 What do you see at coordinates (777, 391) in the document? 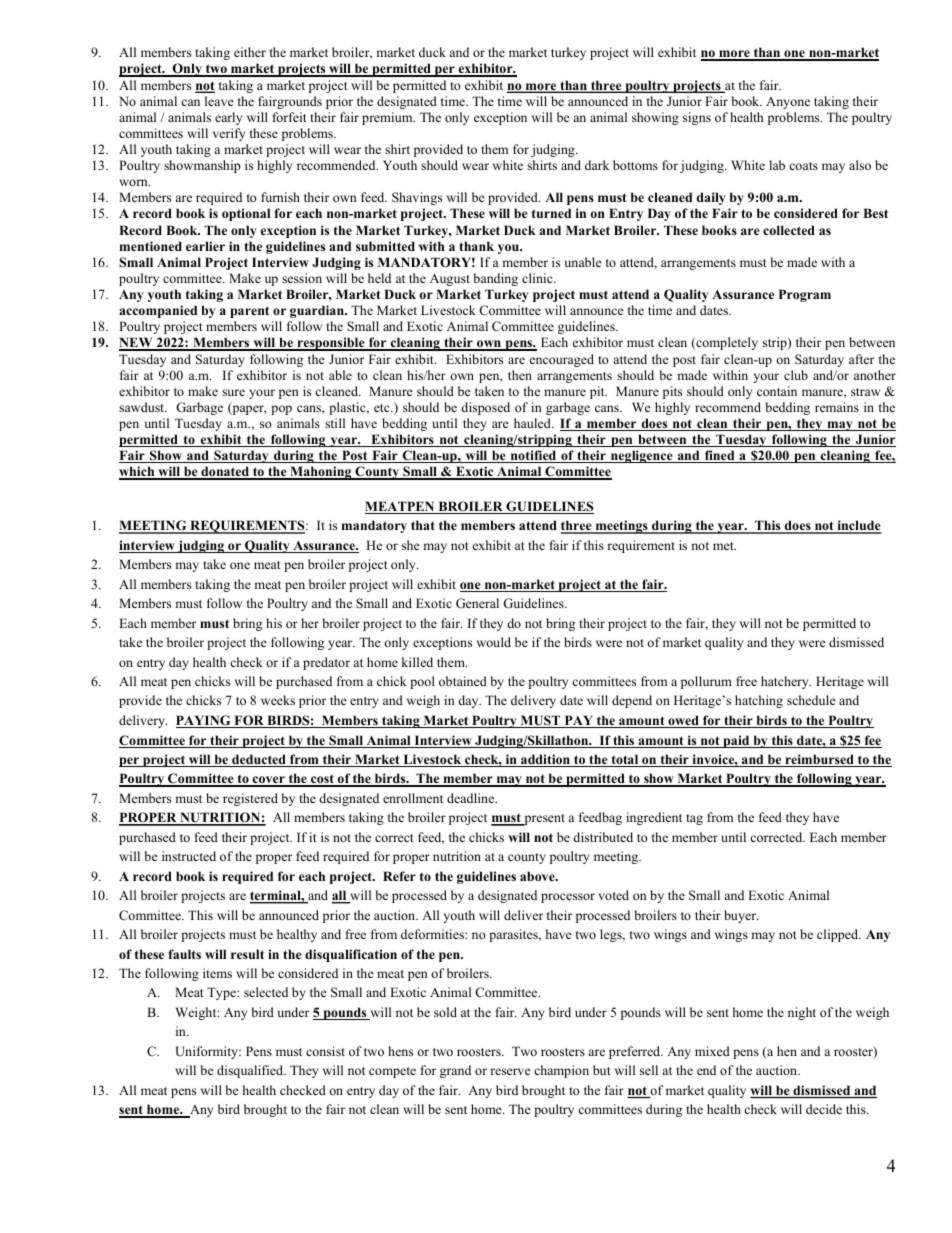
I see `contain` at bounding box center [777, 391].
